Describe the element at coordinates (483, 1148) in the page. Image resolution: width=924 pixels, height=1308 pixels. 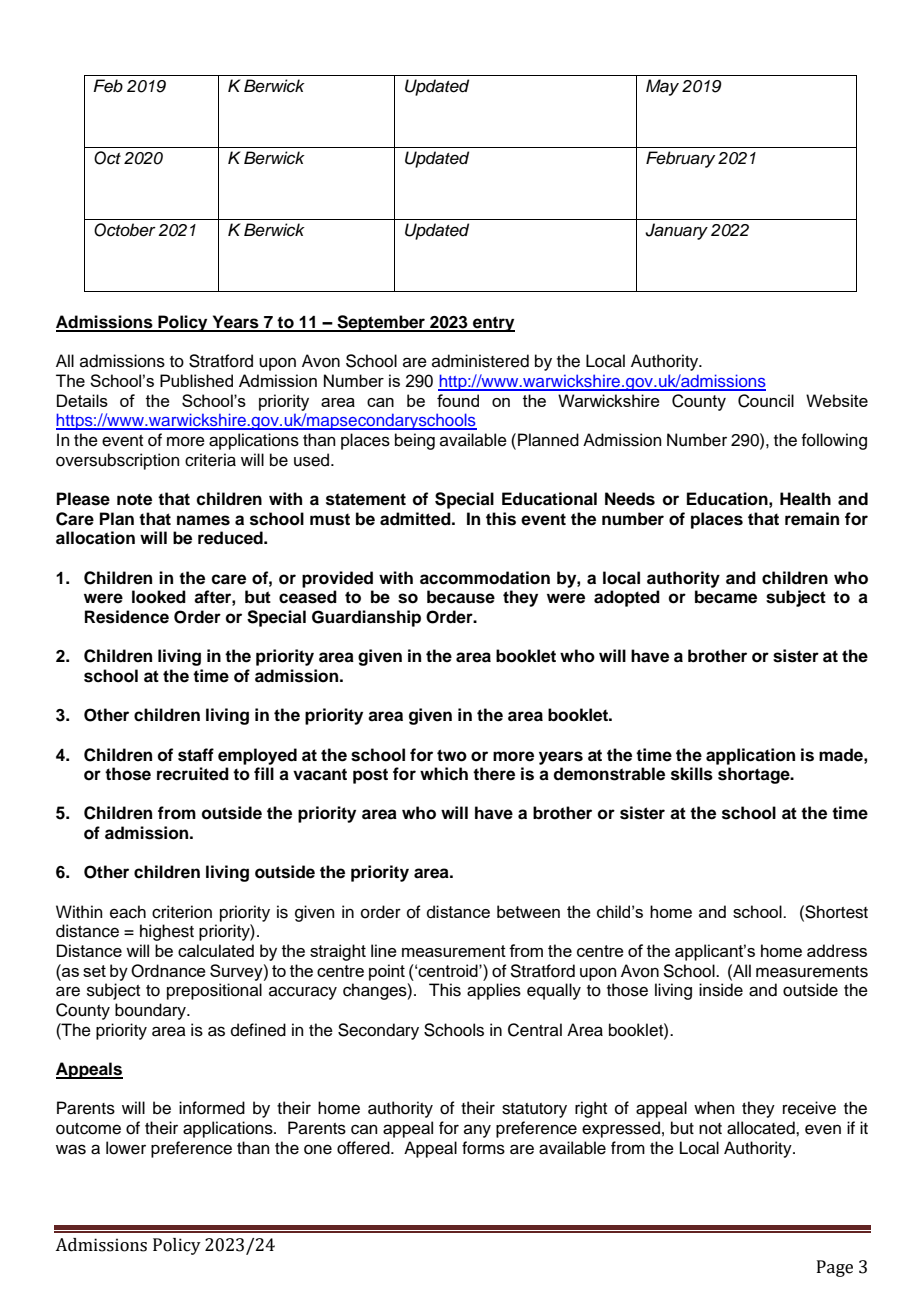
I see `forms` at that location.
